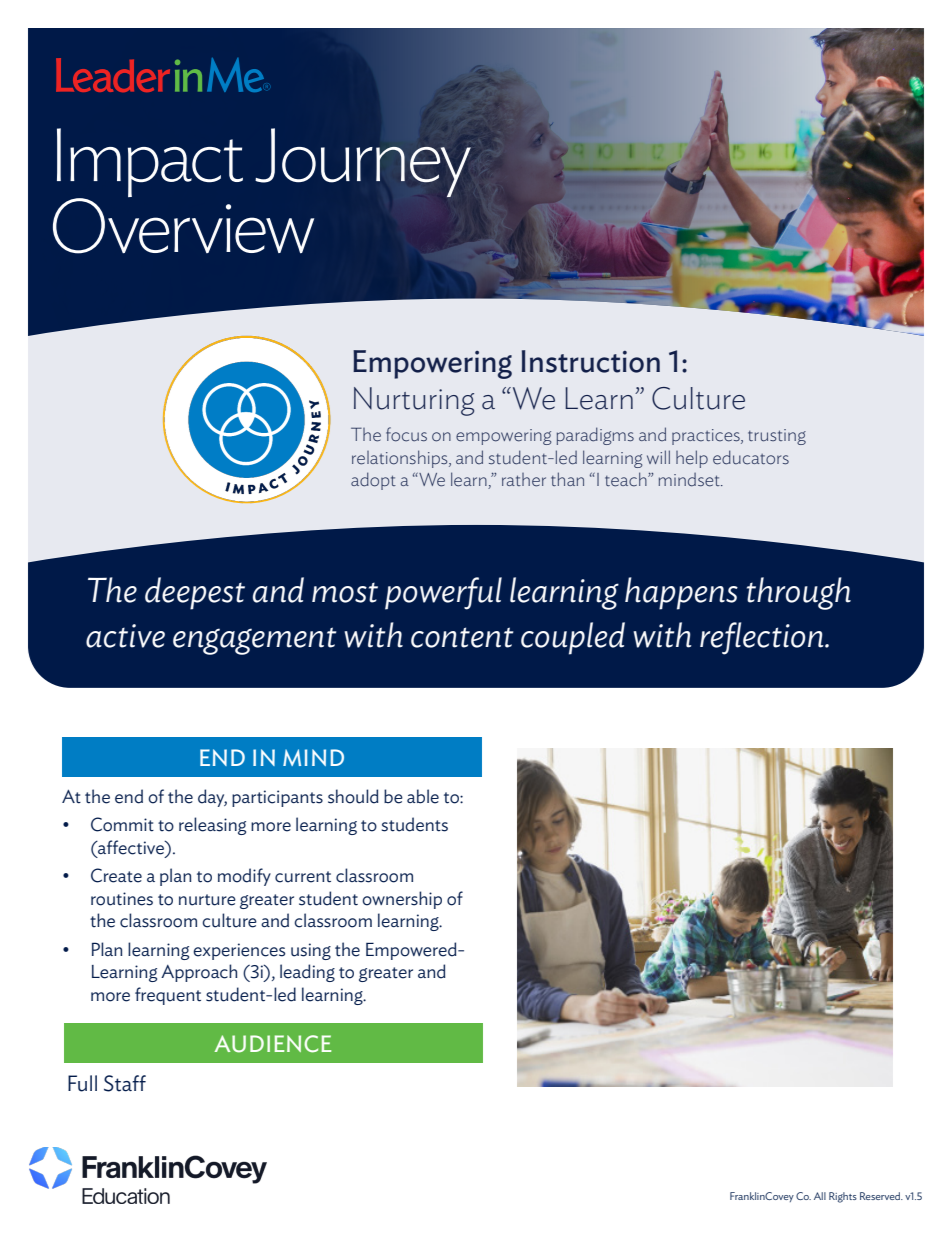 The image size is (952, 1233). What do you see at coordinates (462, 637) in the screenshot?
I see `content` at bounding box center [462, 637].
